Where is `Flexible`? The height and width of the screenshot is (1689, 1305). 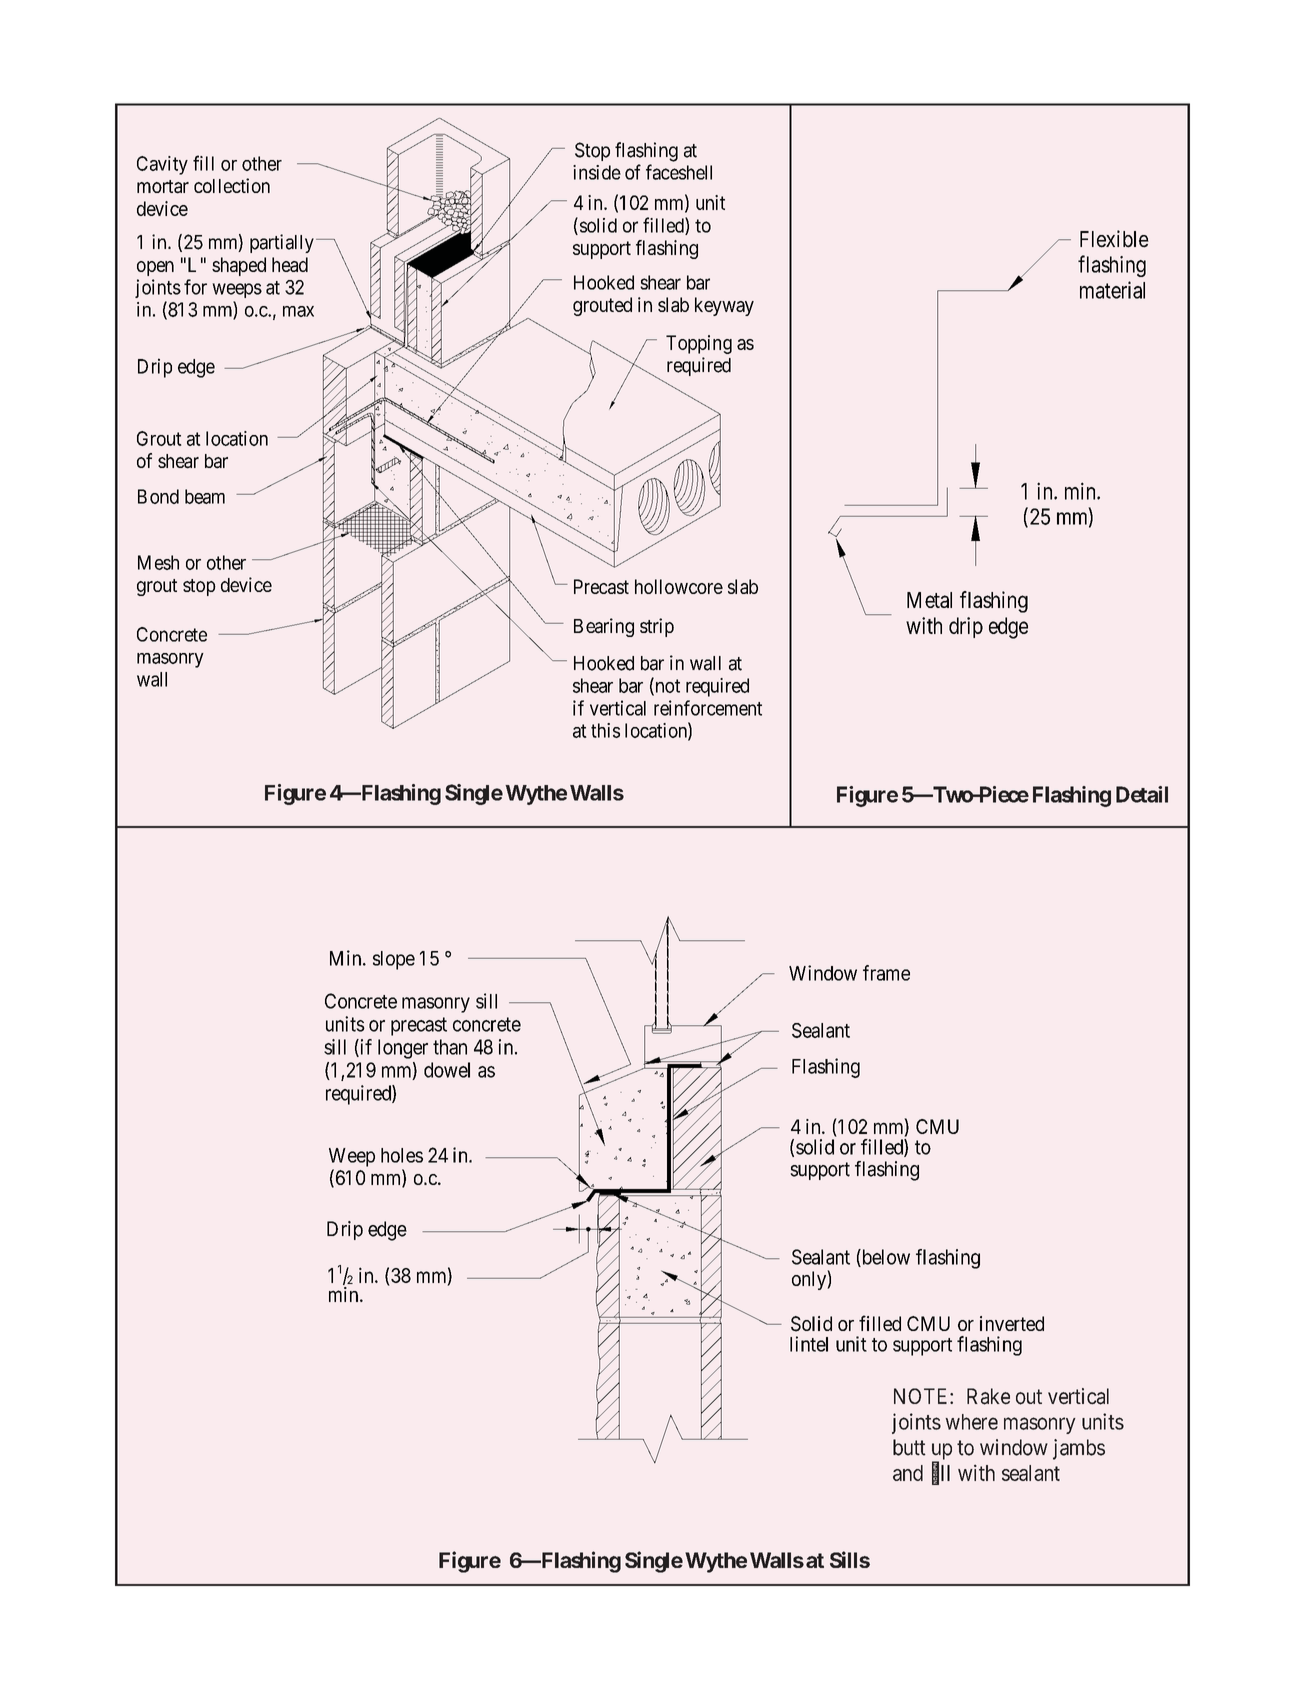 Flexible is located at coordinates (1114, 239).
